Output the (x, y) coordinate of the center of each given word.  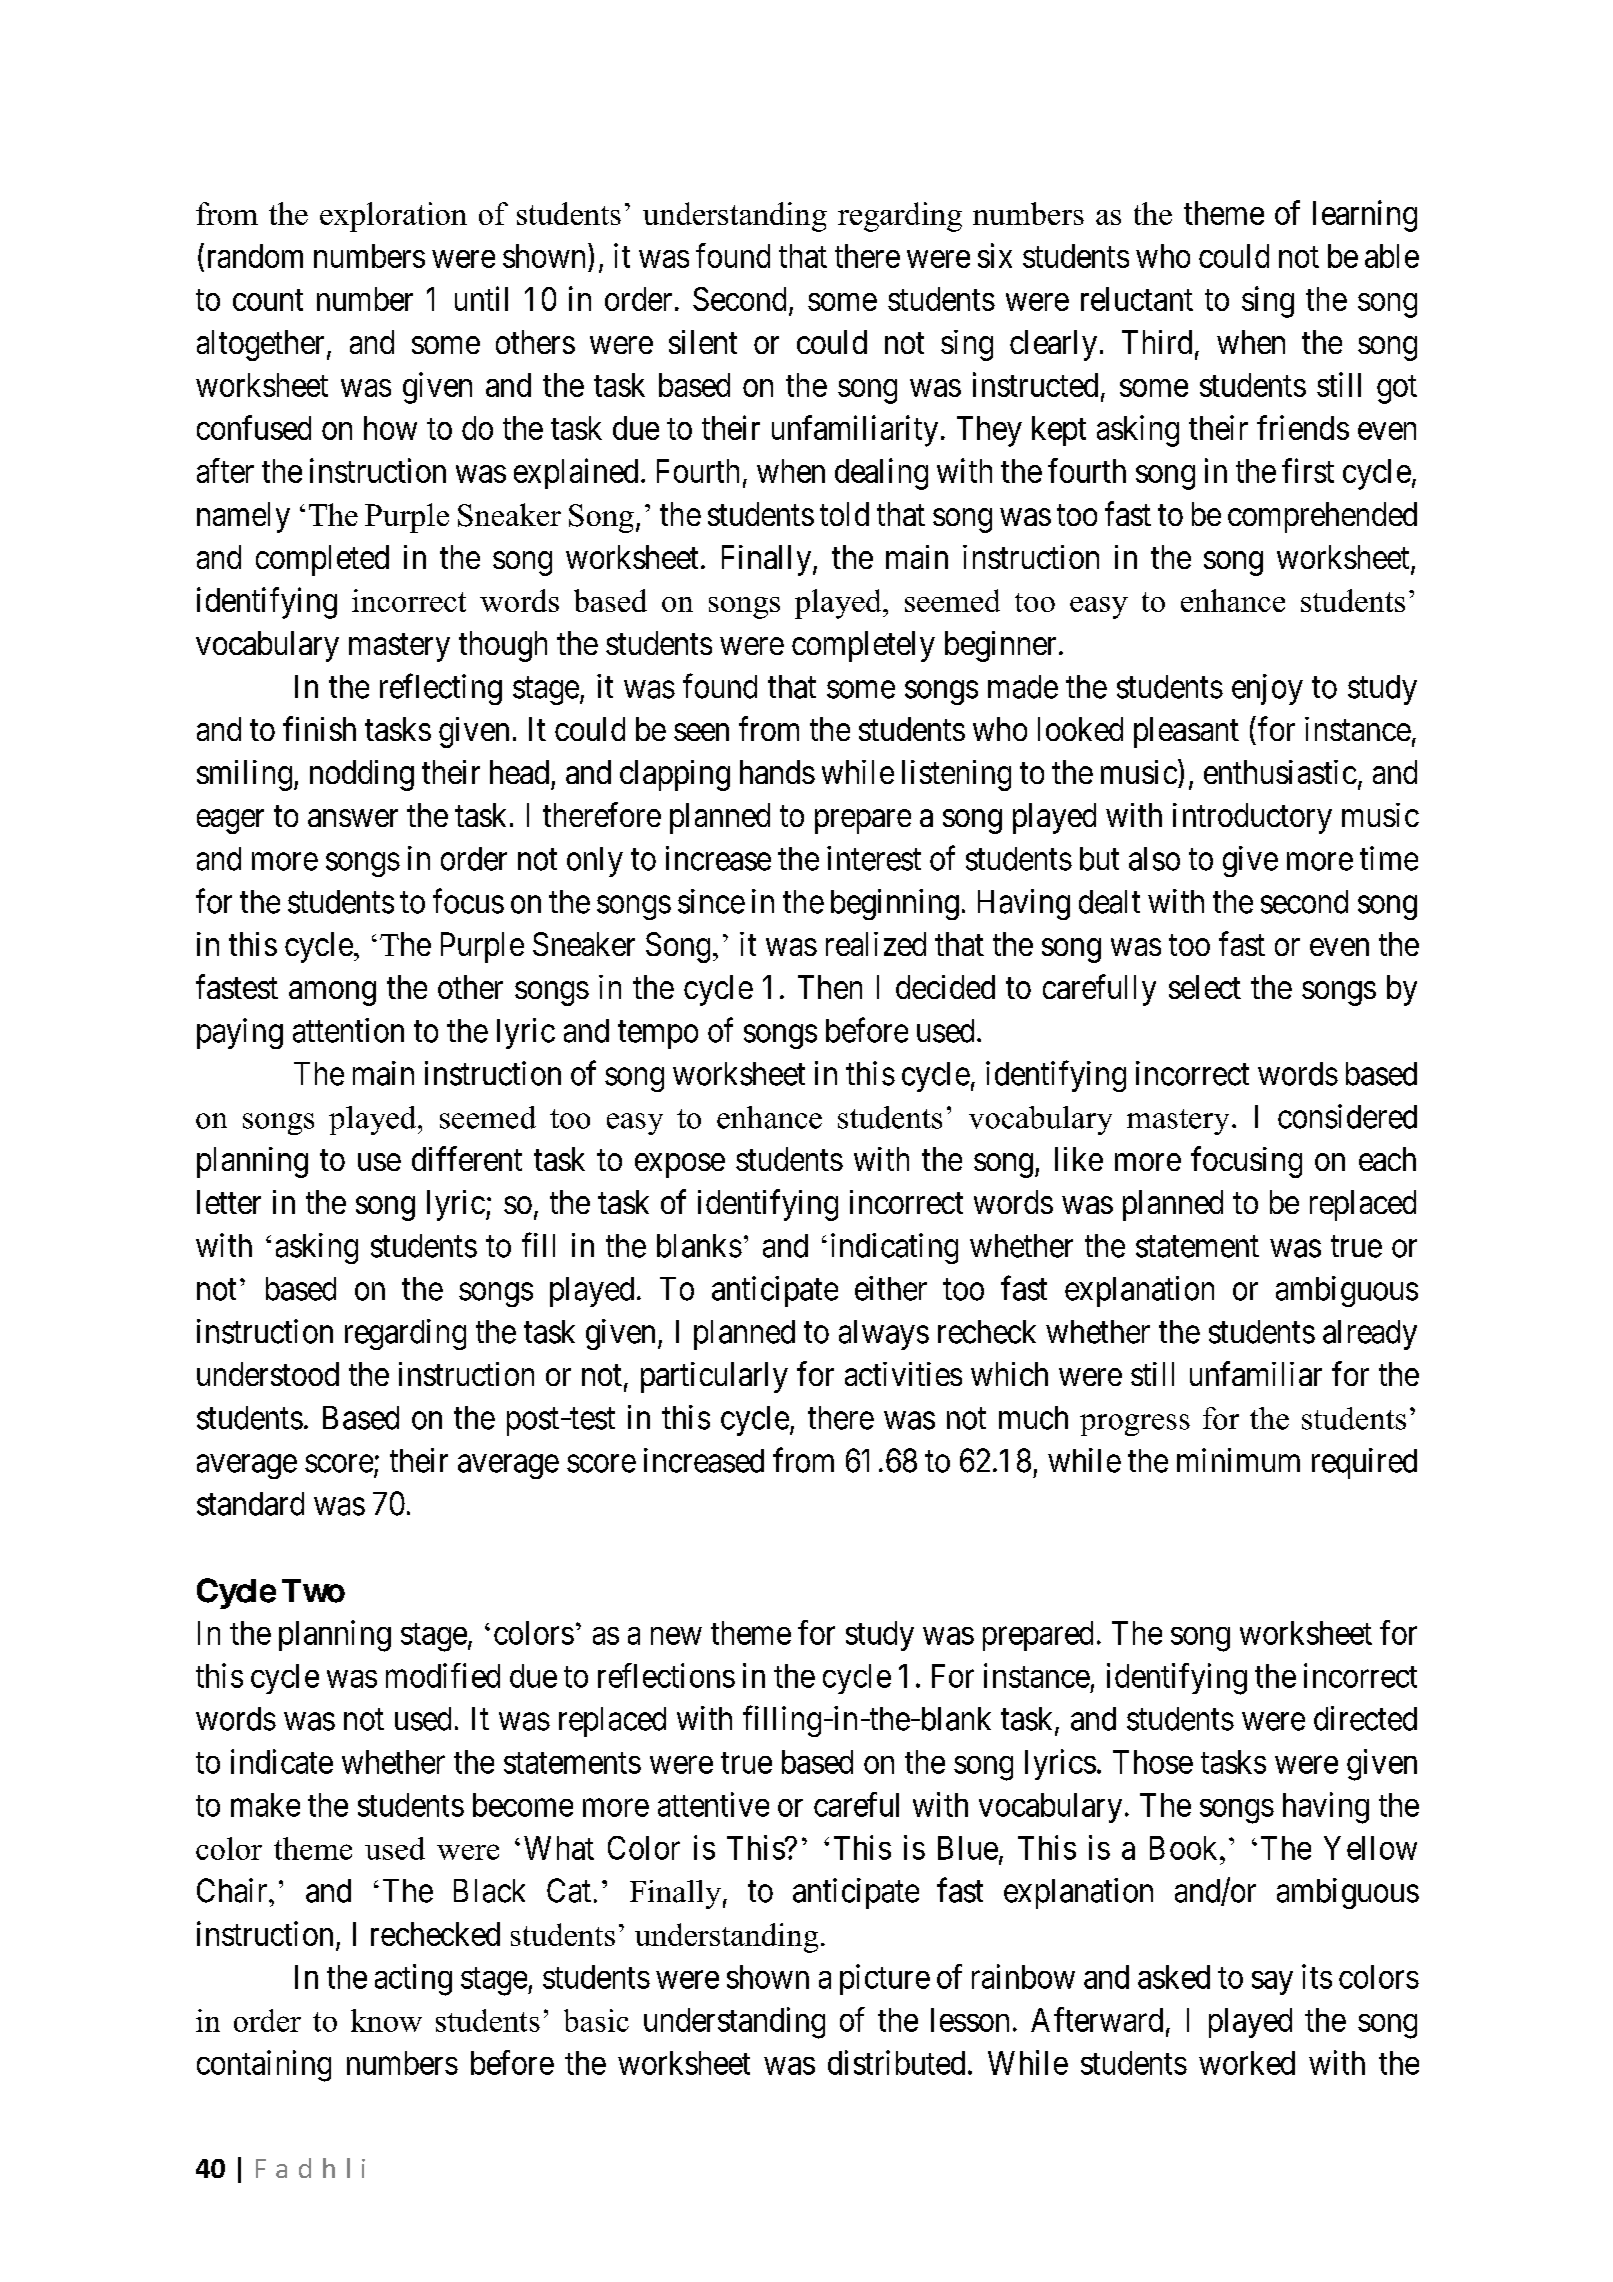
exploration (393, 217)
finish (319, 728)
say (1272, 1983)
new (676, 1636)
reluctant (1137, 299)
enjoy (1267, 689)
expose (680, 1166)
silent (703, 342)
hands (777, 772)
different (467, 1158)
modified (443, 1675)
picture (885, 1979)
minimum (1238, 1460)
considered (1347, 1116)
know (386, 2020)
